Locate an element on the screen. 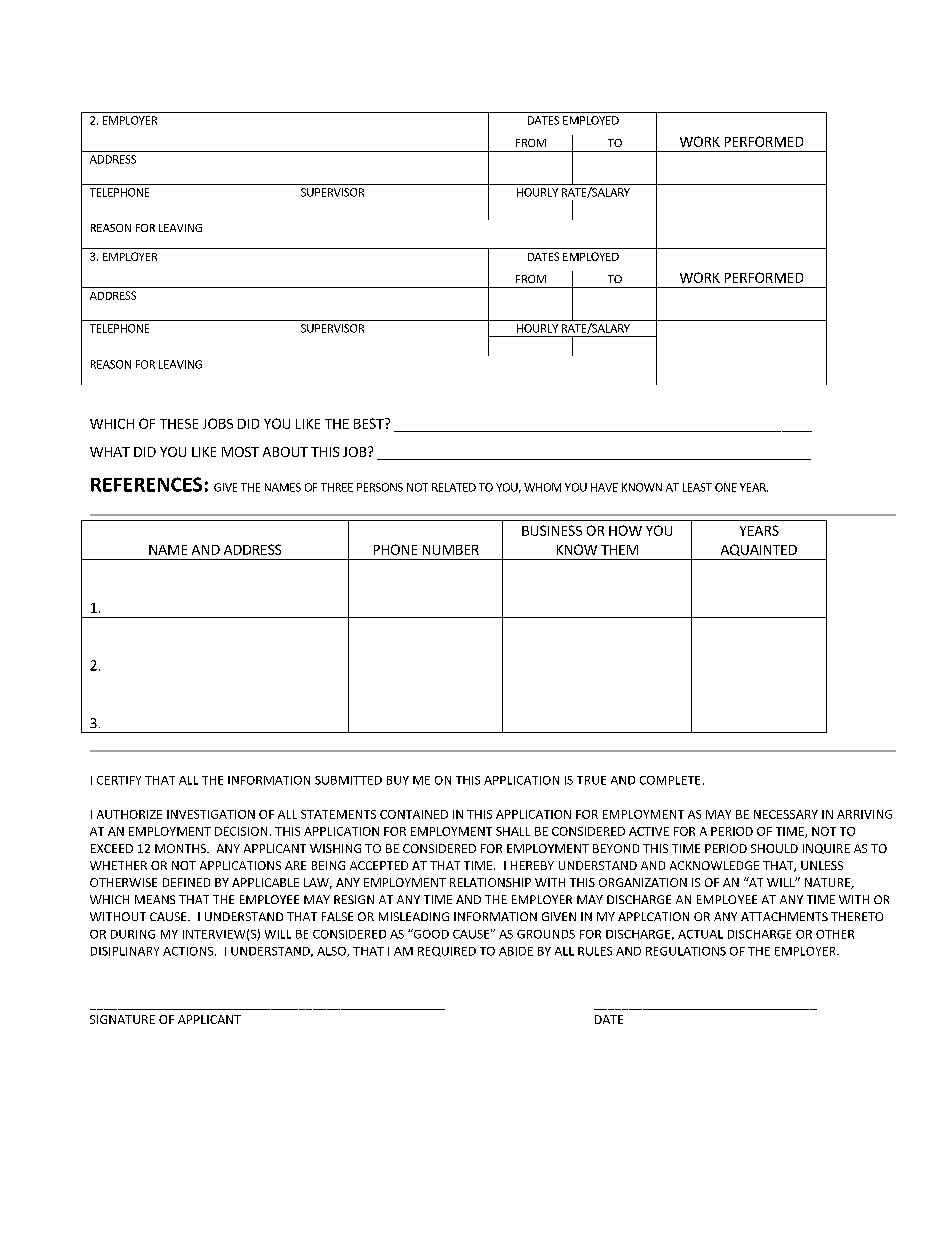 This screenshot has width=952, height=1233. SHALL is located at coordinates (513, 831).
